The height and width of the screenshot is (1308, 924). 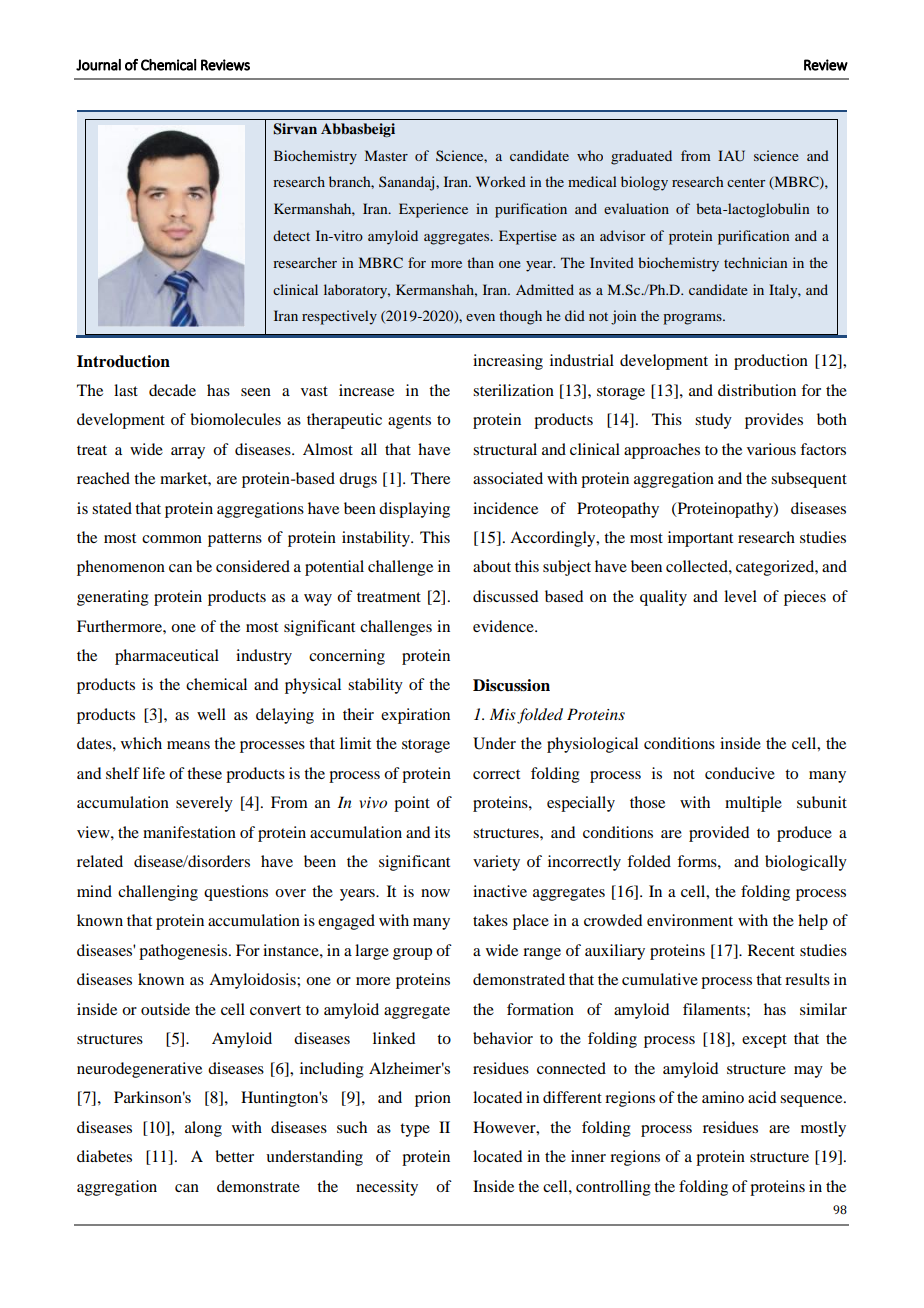 I want to click on its, so click(x=442, y=832).
